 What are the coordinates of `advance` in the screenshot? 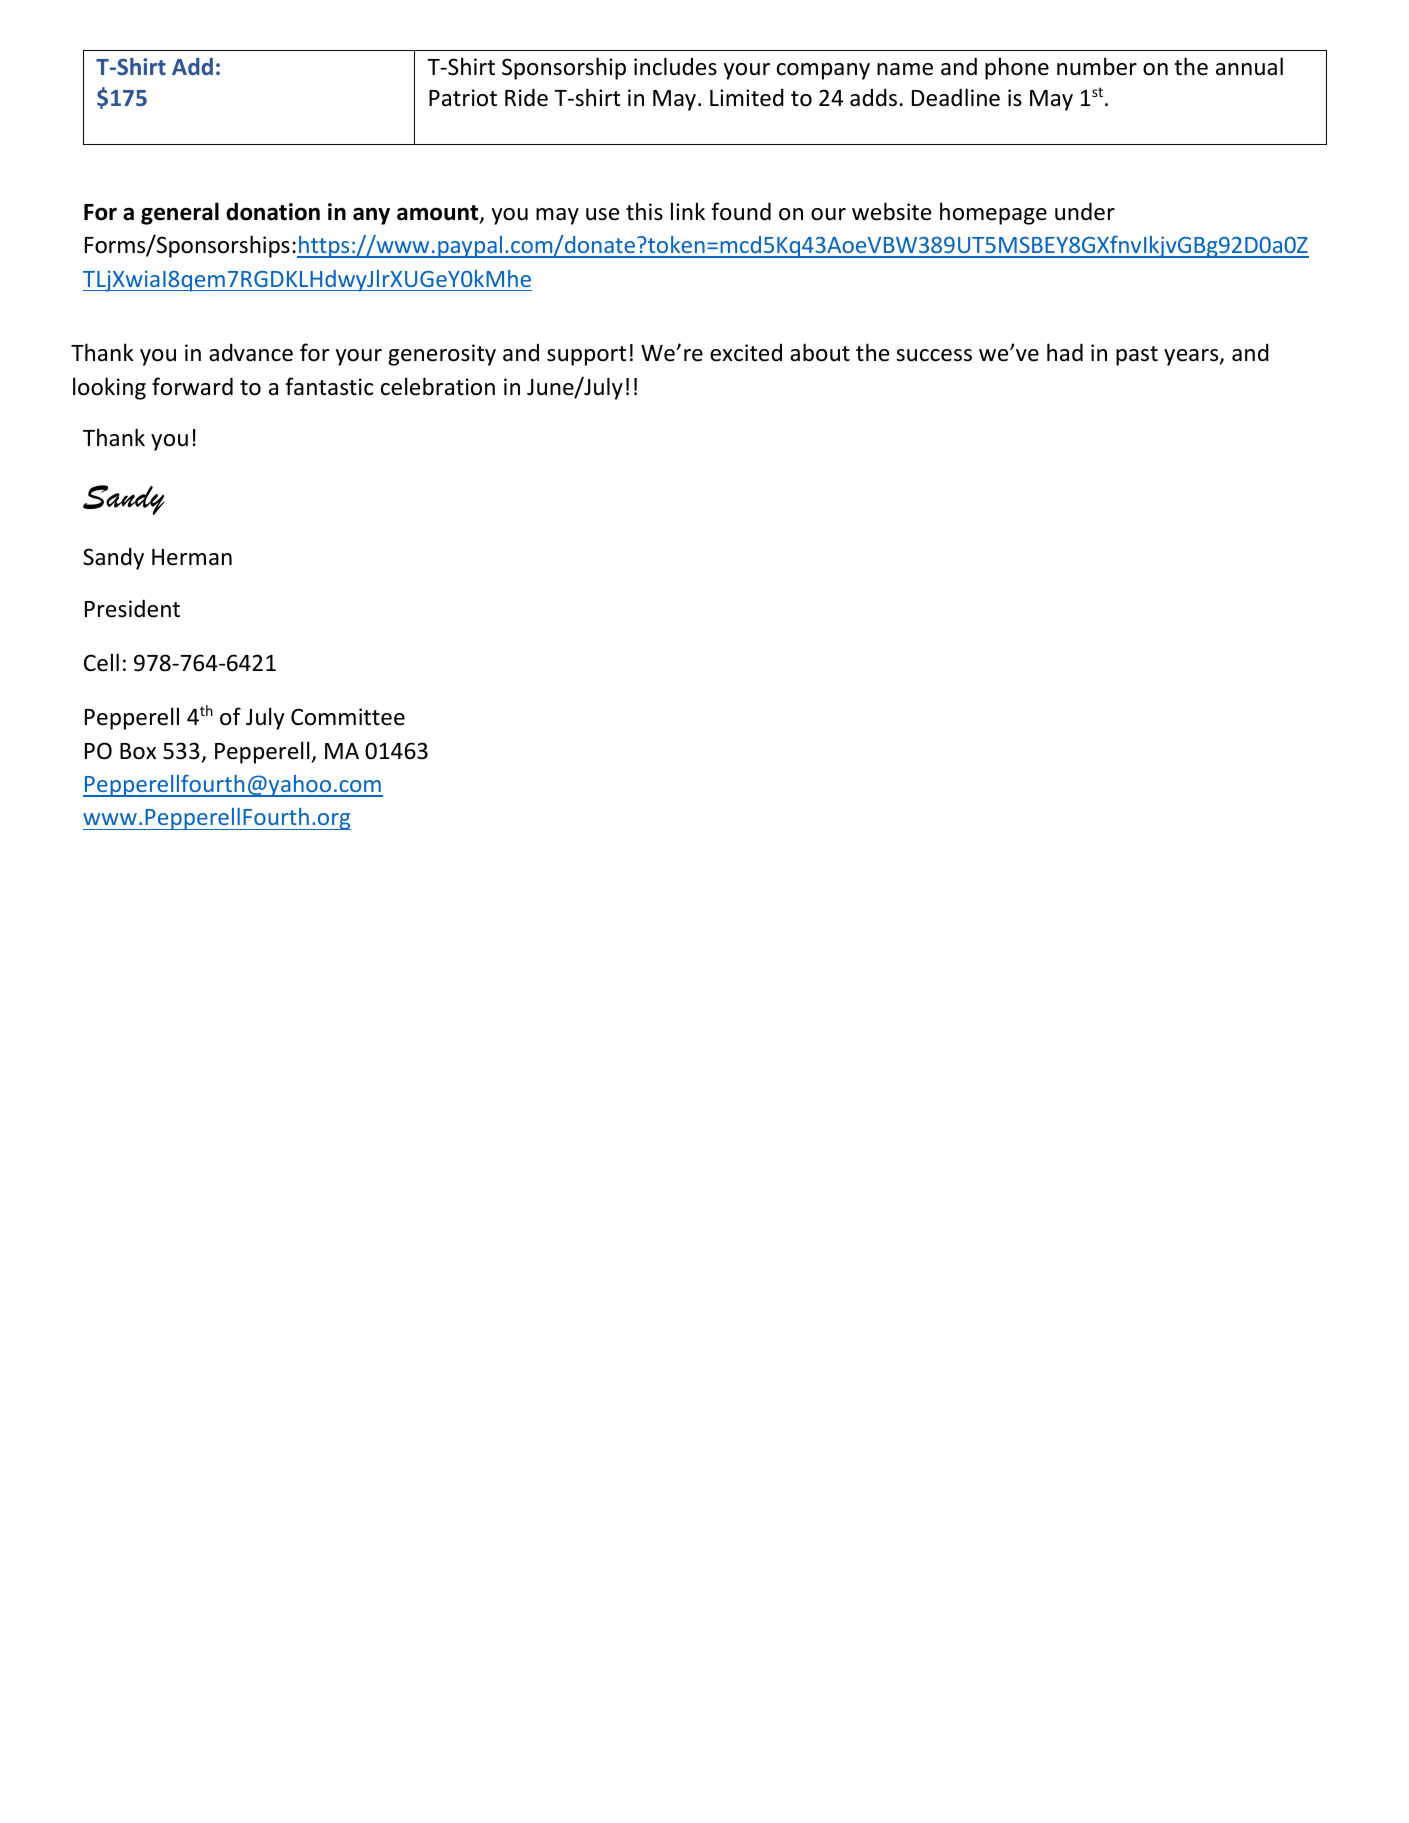 It's located at (251, 352).
